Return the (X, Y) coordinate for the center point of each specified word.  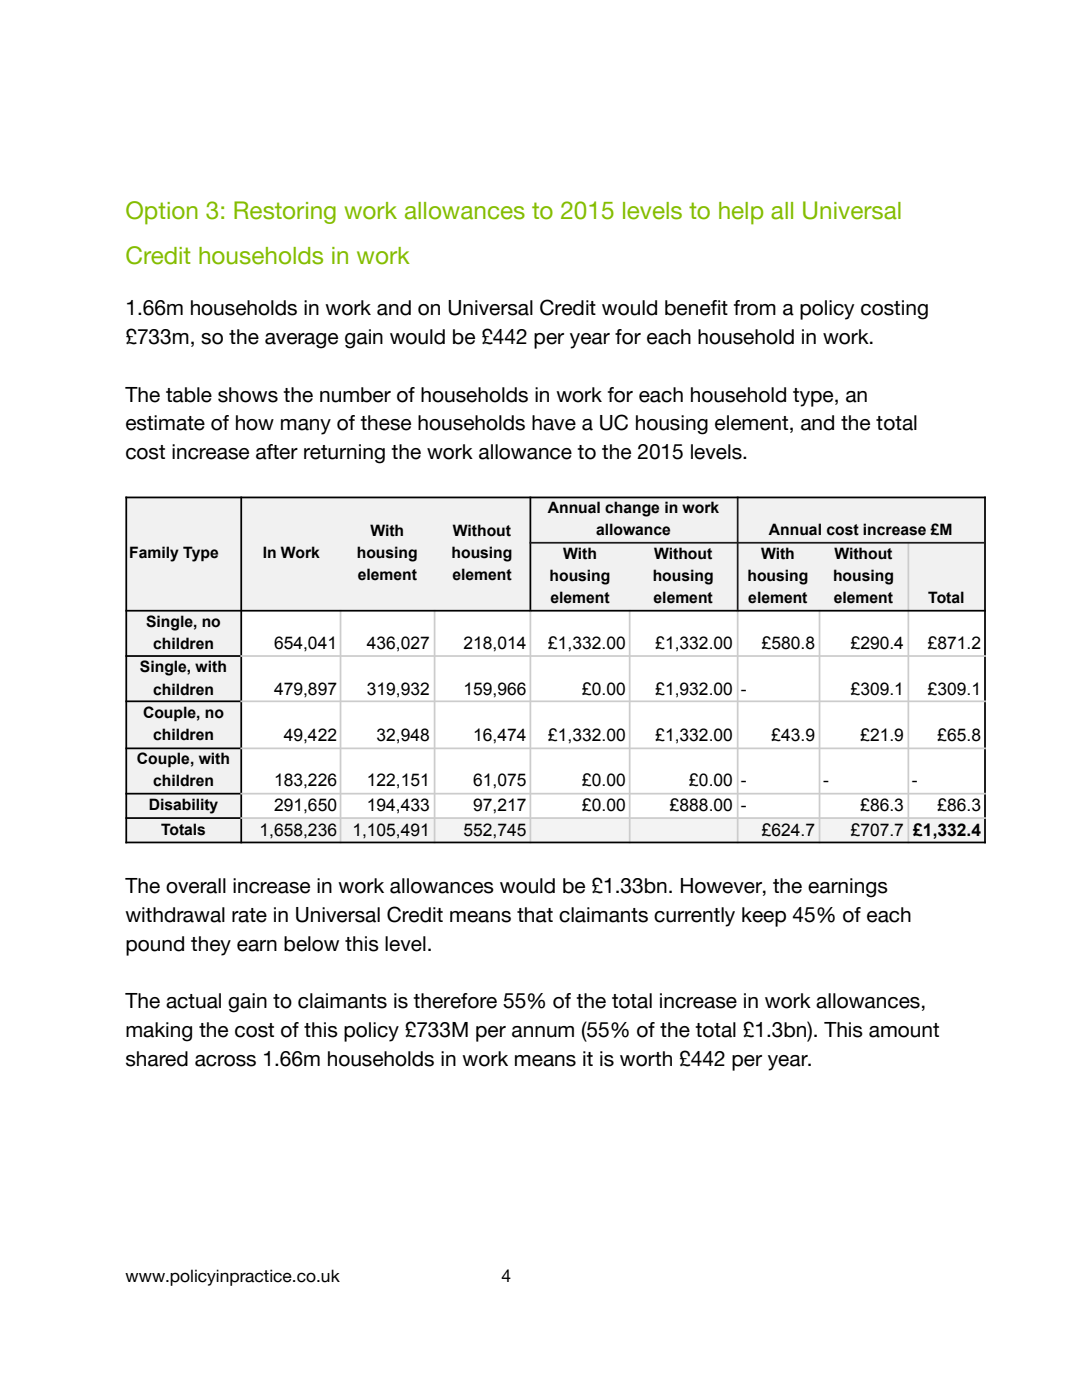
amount (904, 1030)
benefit (696, 308)
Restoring (285, 212)
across (225, 1061)
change (632, 509)
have (554, 423)
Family (154, 554)
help (741, 213)
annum (543, 1032)
